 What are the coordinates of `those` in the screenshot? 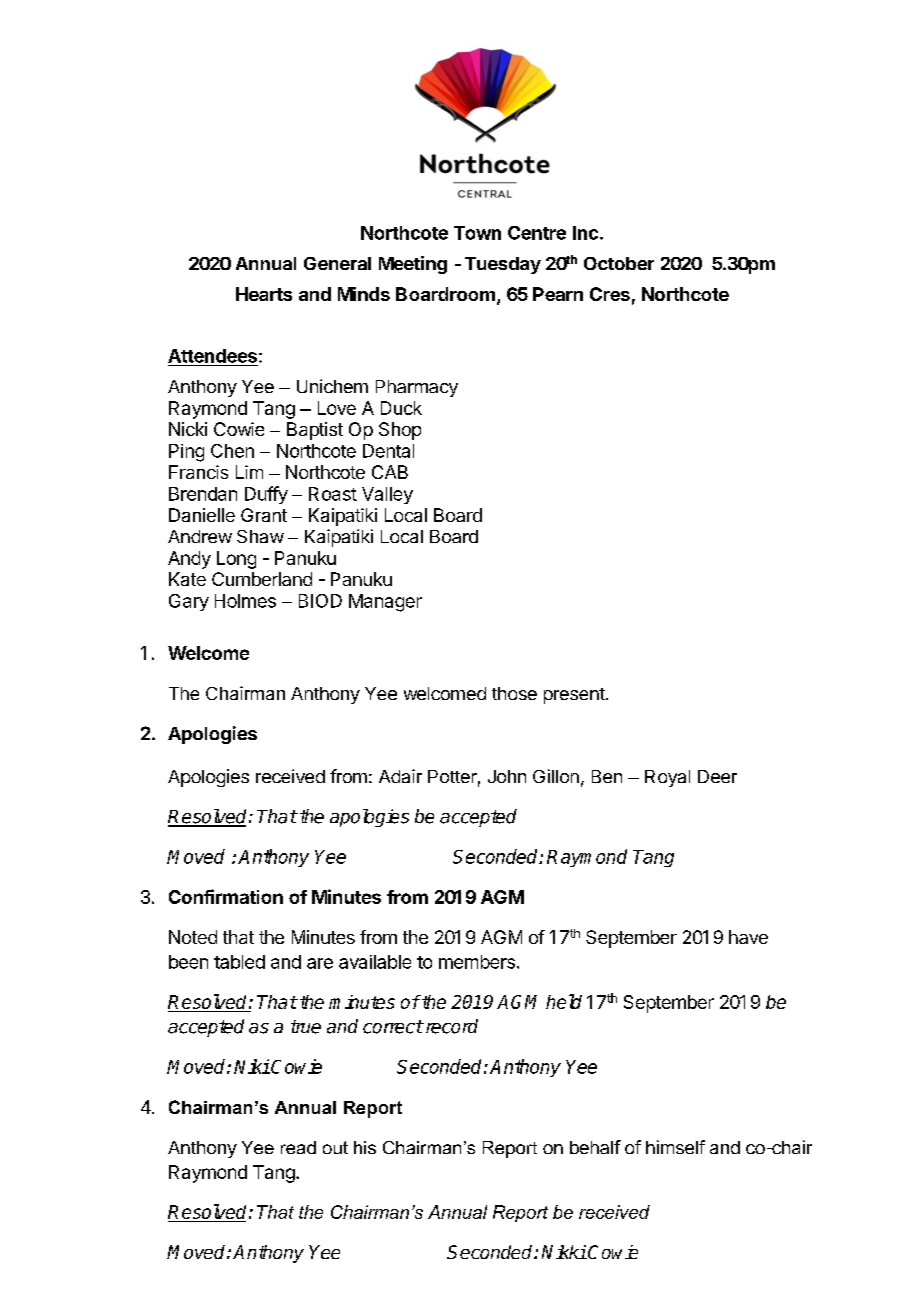 It's located at (514, 693).
